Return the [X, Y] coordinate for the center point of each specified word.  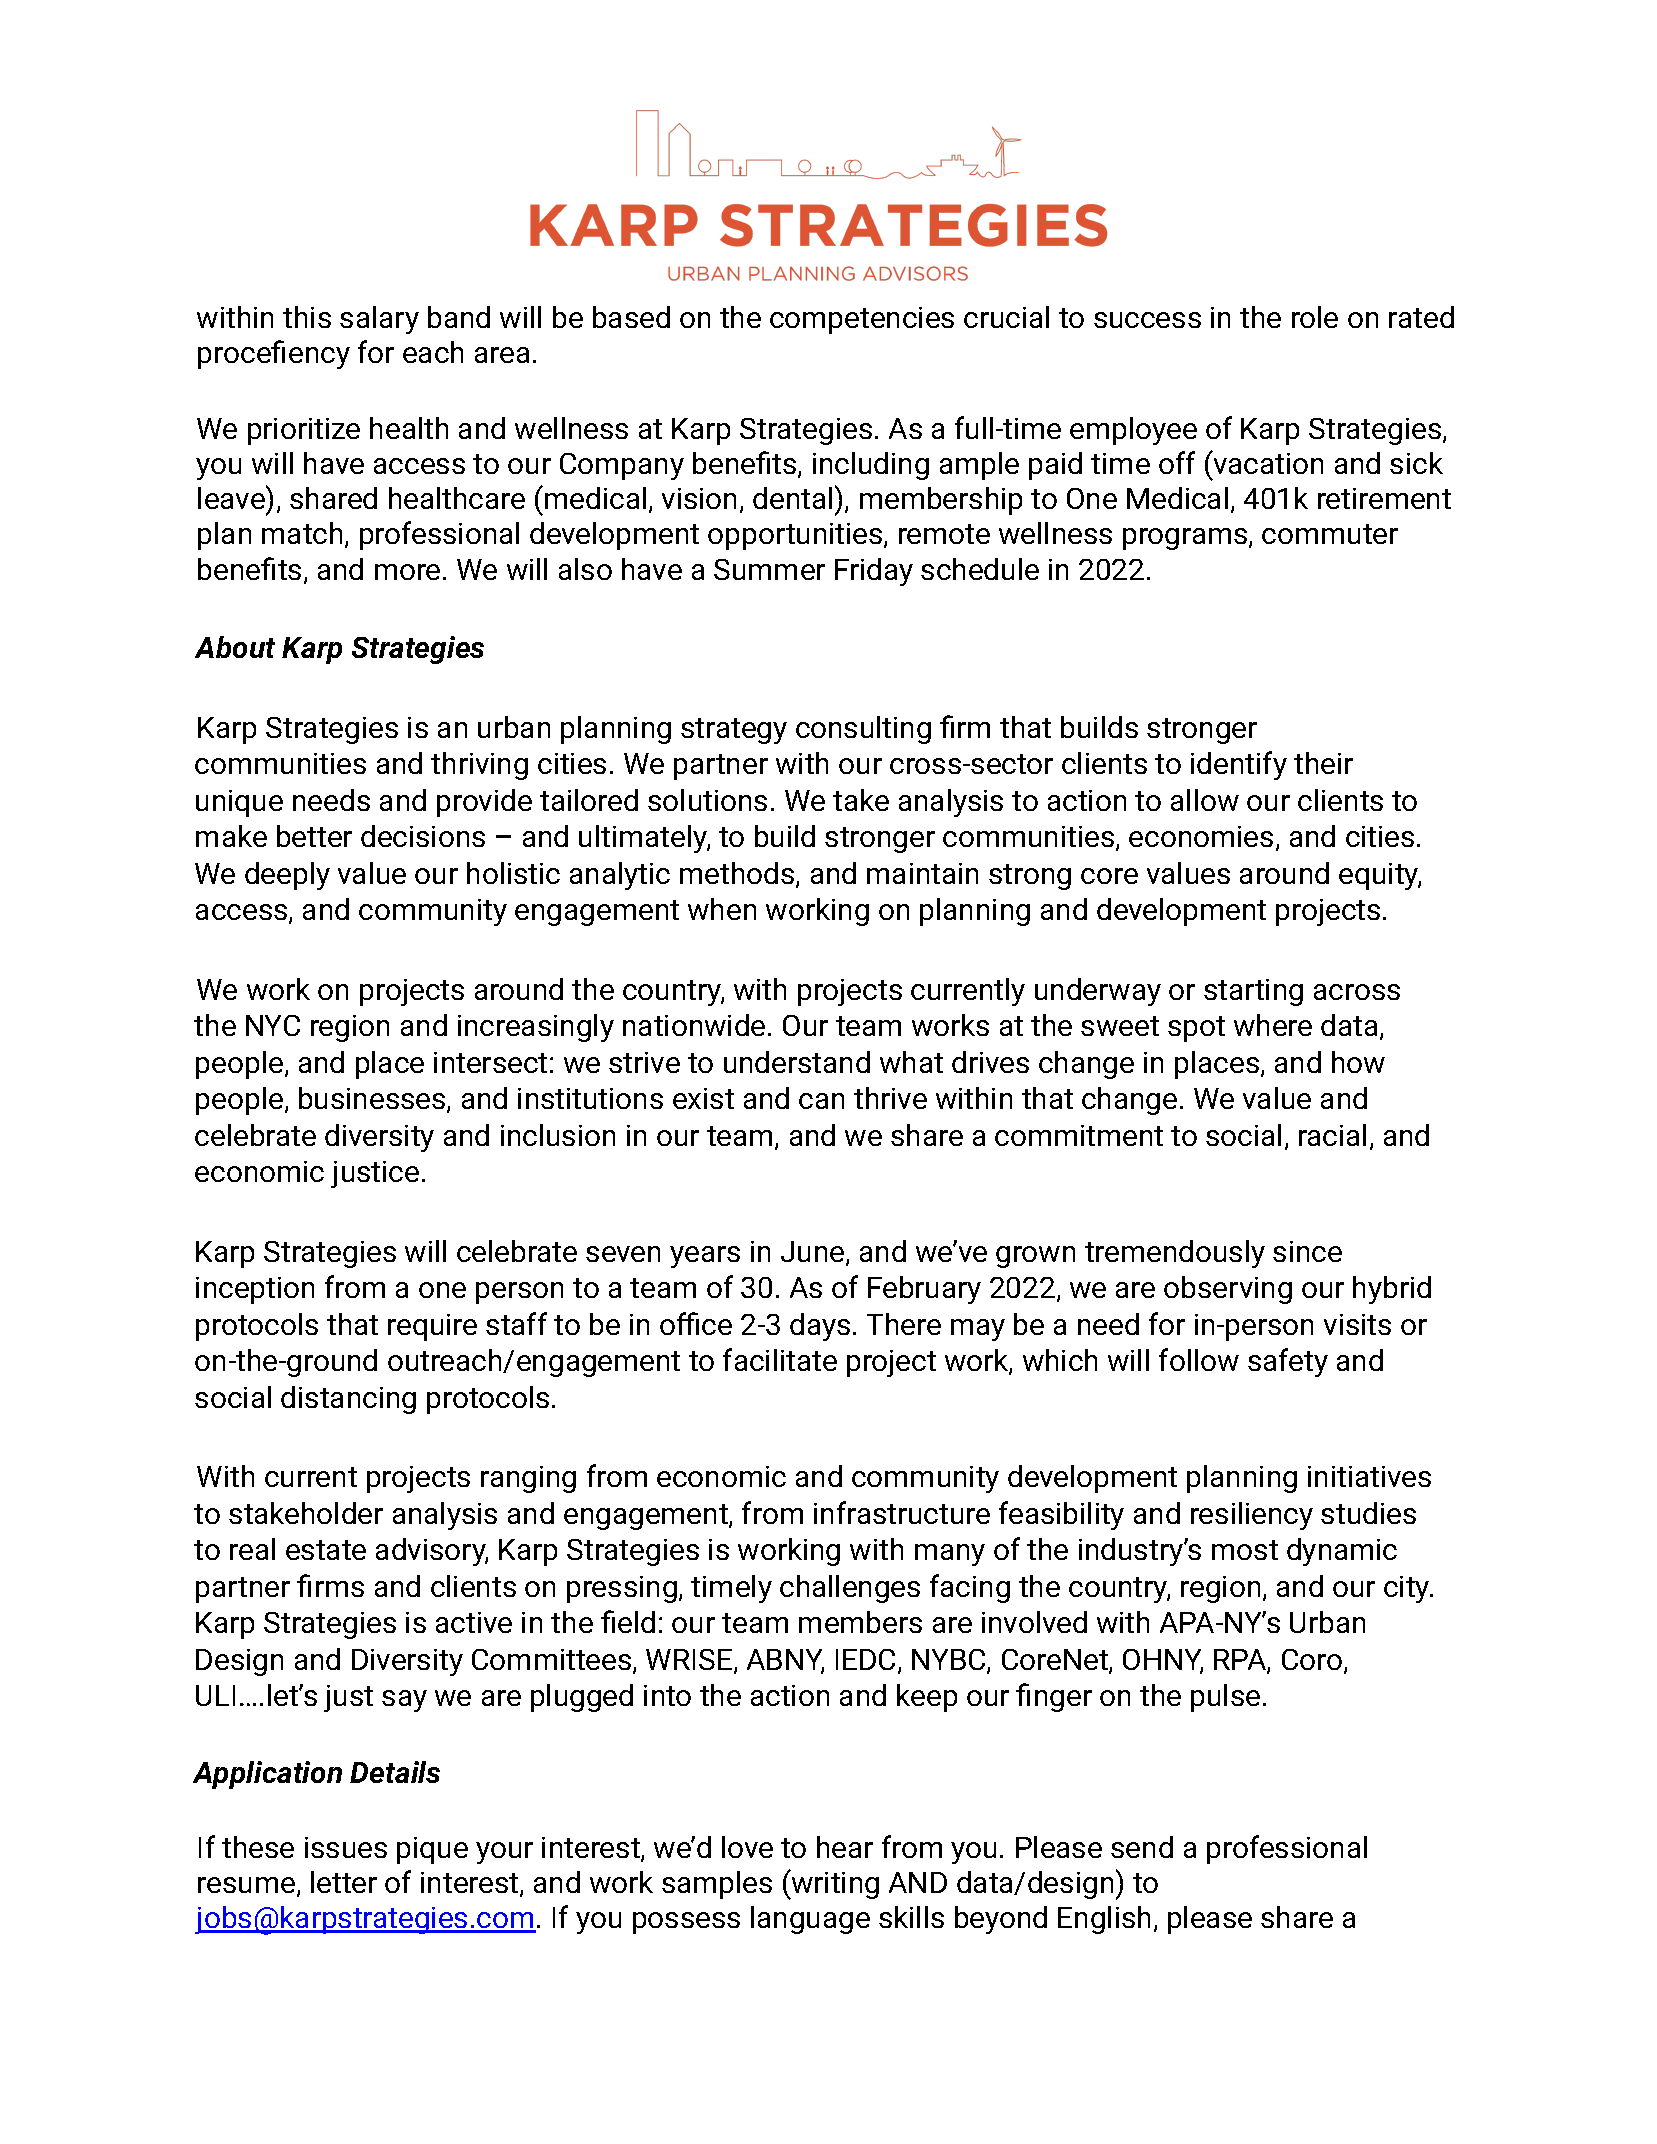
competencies [862, 320]
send [1142, 1847]
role [1315, 317]
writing [834, 1884]
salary [379, 320]
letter [344, 1882]
